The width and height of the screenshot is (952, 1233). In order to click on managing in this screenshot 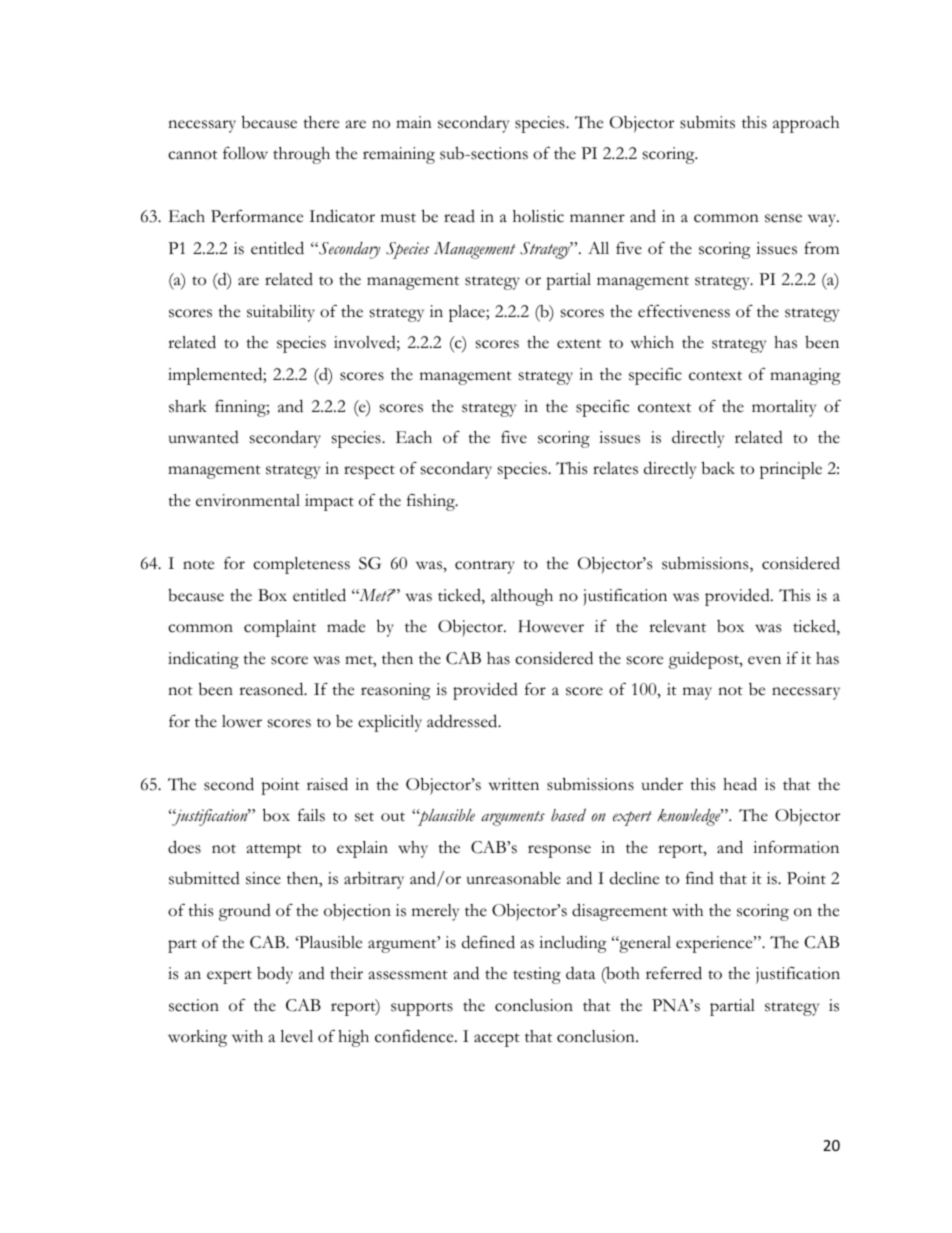, I will do `click(805, 376)`.
